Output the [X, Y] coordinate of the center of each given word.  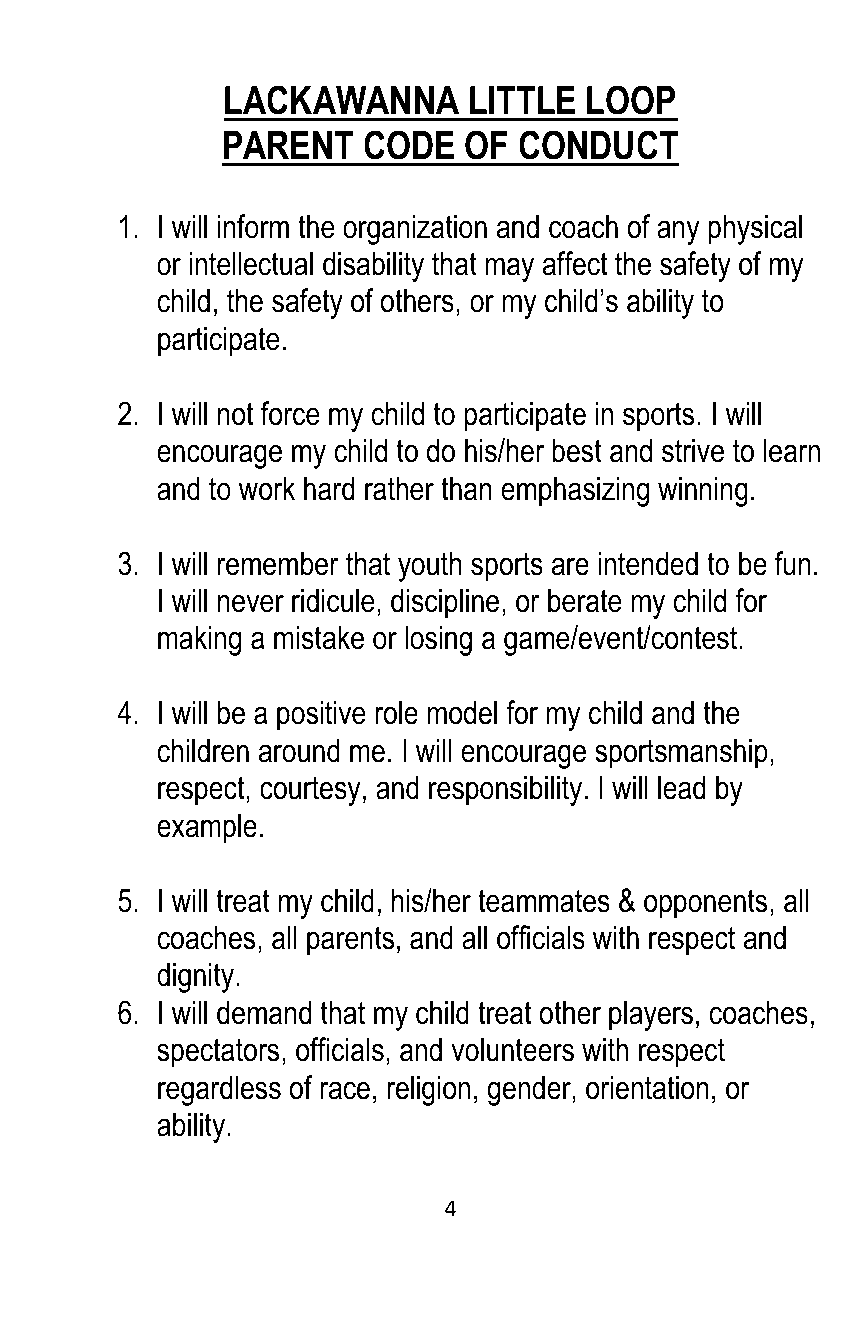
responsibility [505, 790]
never [251, 603]
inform [253, 226]
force [290, 413]
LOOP [631, 100]
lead [681, 787]
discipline [445, 603]
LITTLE [522, 100]
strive [693, 450]
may [509, 269]
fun [793, 563]
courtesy [310, 791]
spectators [218, 1053]
